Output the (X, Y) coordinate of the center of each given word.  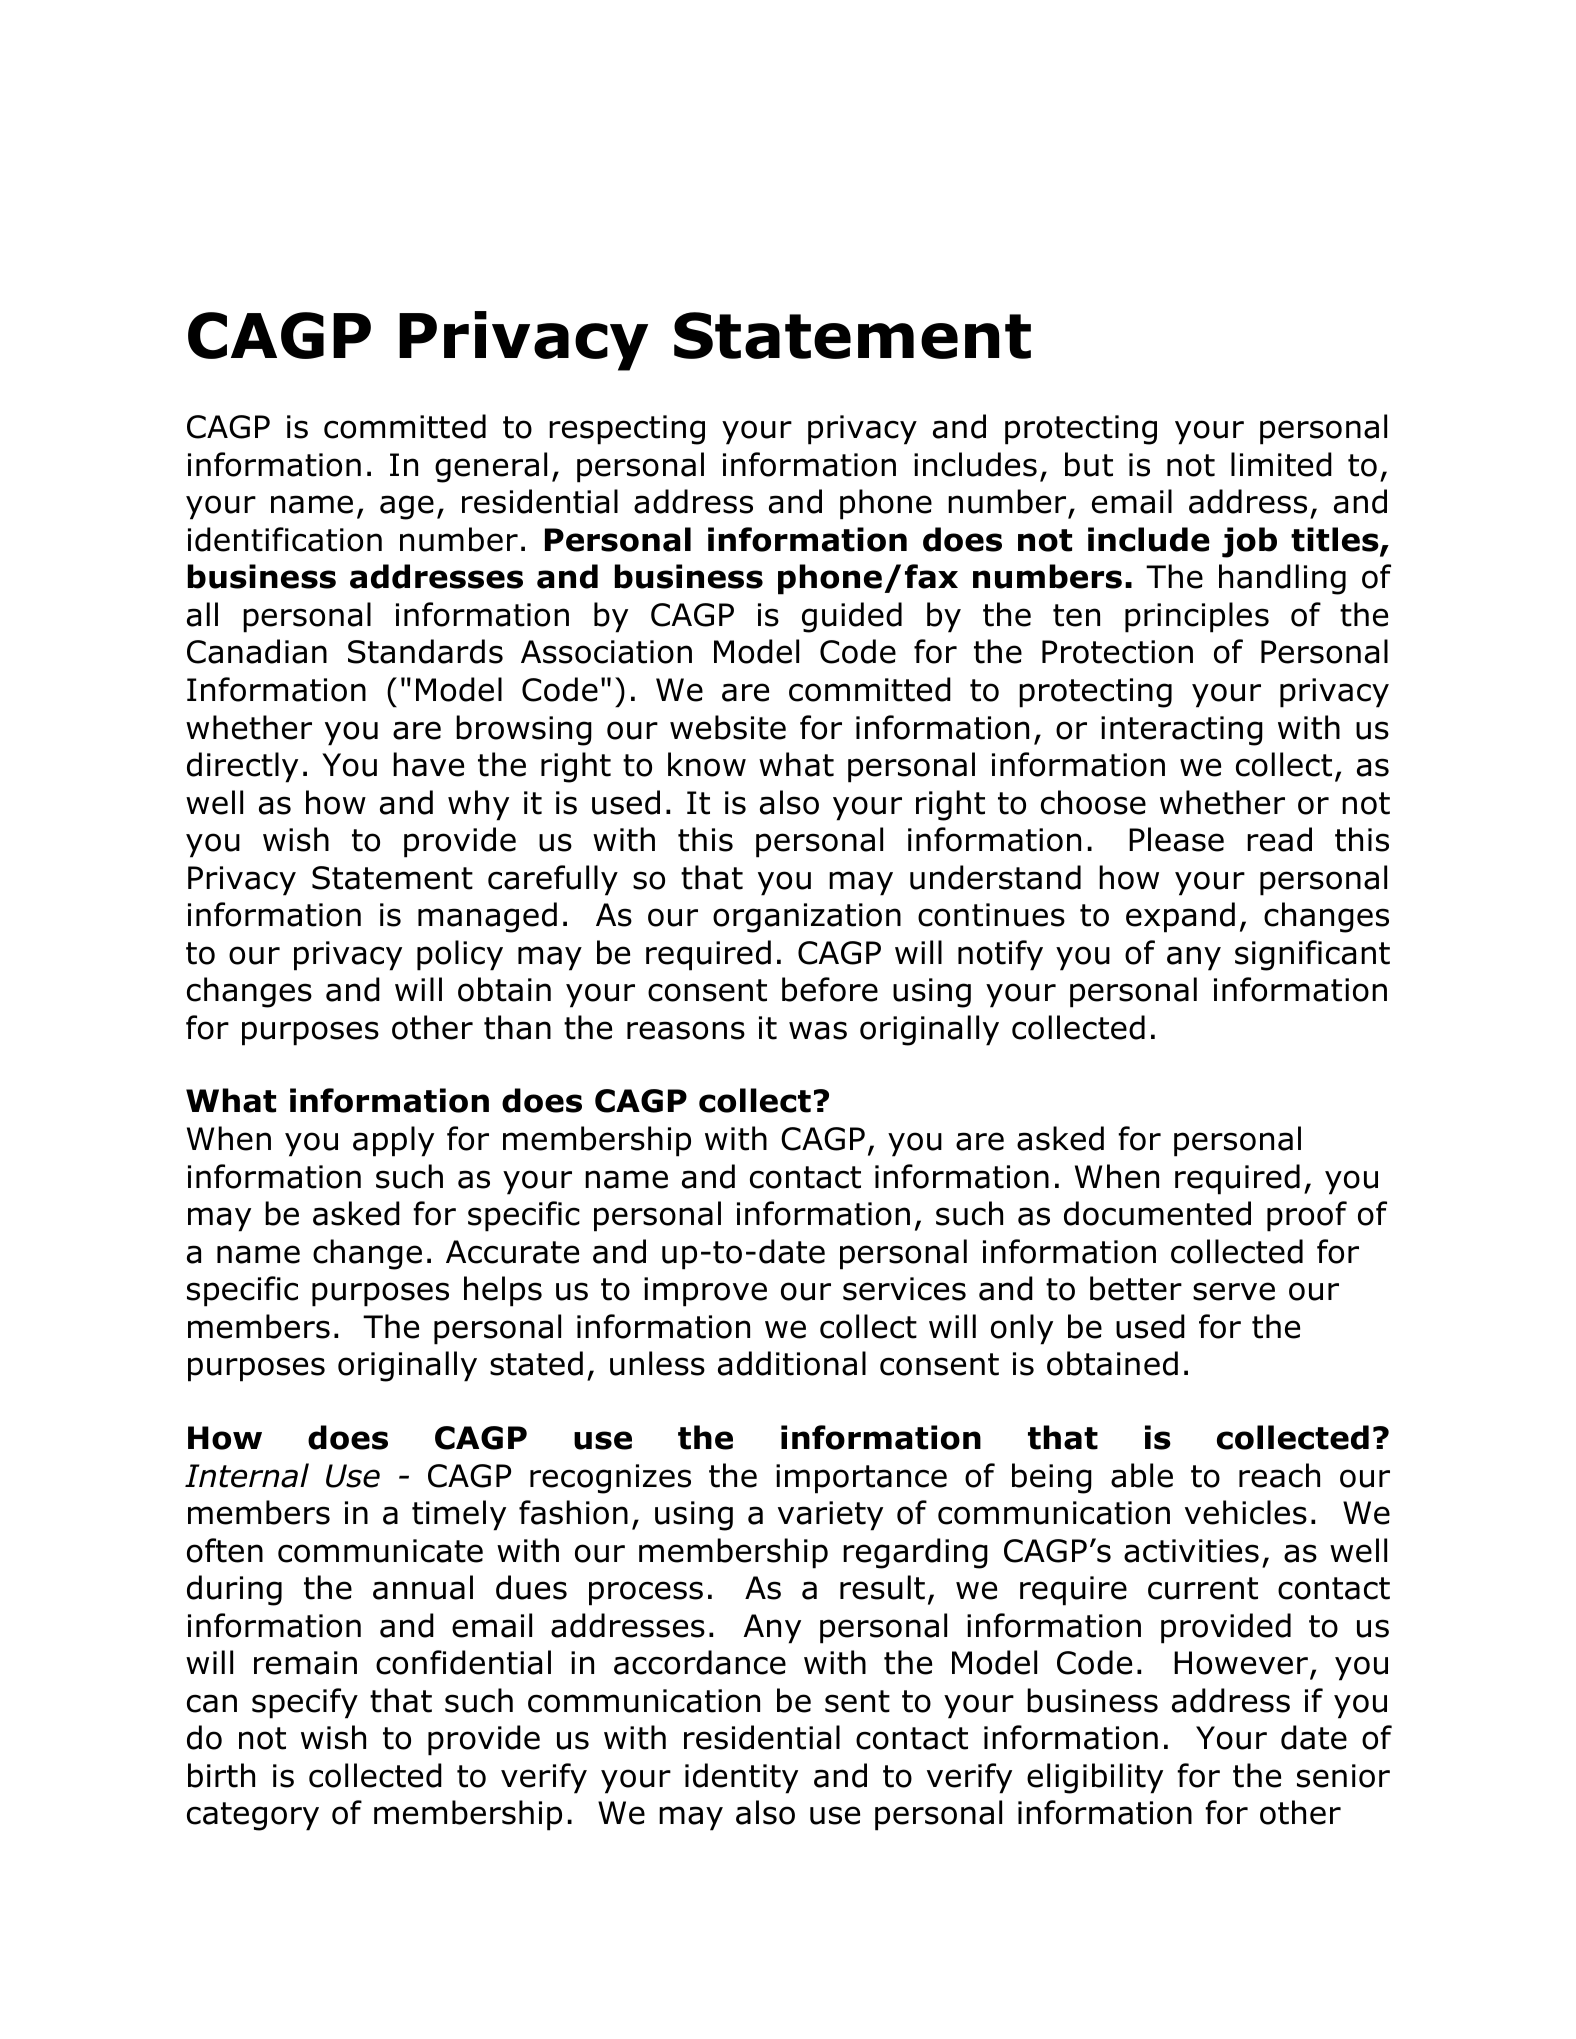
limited (1281, 464)
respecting (627, 430)
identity (741, 1778)
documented (1157, 1213)
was (818, 1030)
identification (285, 539)
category (253, 1816)
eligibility (1095, 1778)
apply (393, 1141)
